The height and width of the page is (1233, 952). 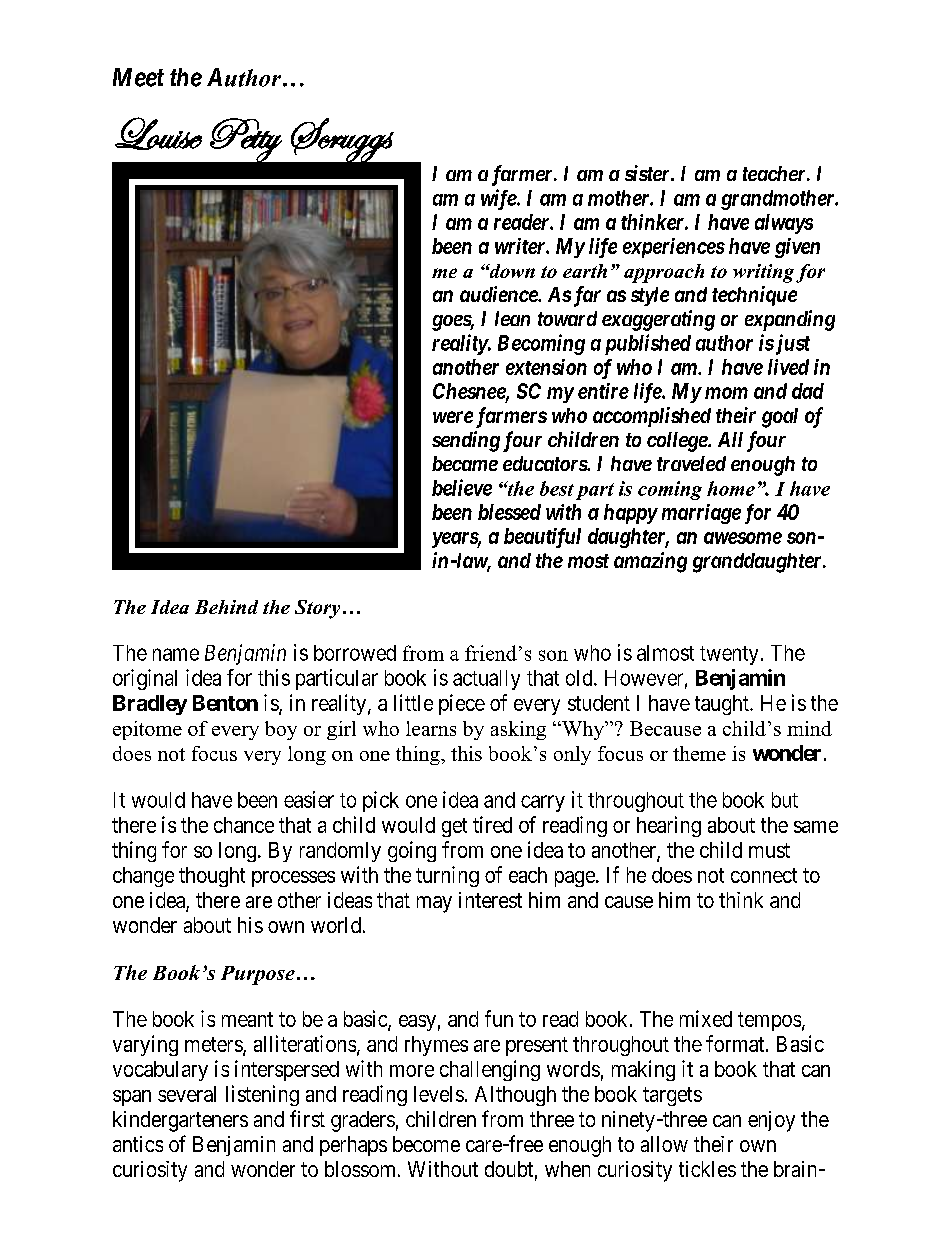 I want to click on kindergarteners, so click(x=180, y=1121).
